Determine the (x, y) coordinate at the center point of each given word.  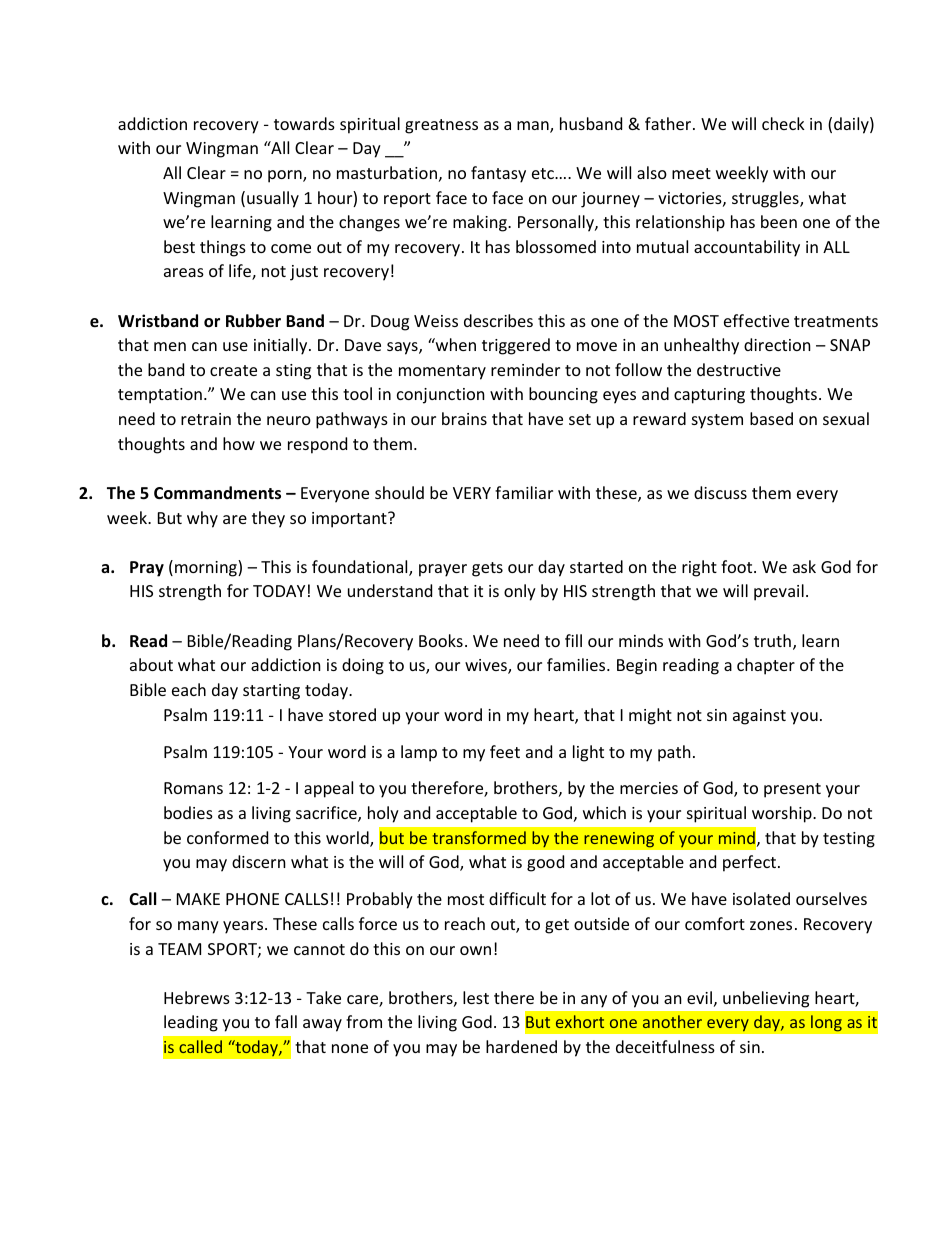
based (771, 418)
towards (304, 123)
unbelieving (766, 999)
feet (505, 751)
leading (191, 1023)
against (759, 717)
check (783, 123)
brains (464, 418)
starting (271, 692)
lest (476, 997)
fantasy (498, 174)
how (239, 443)
